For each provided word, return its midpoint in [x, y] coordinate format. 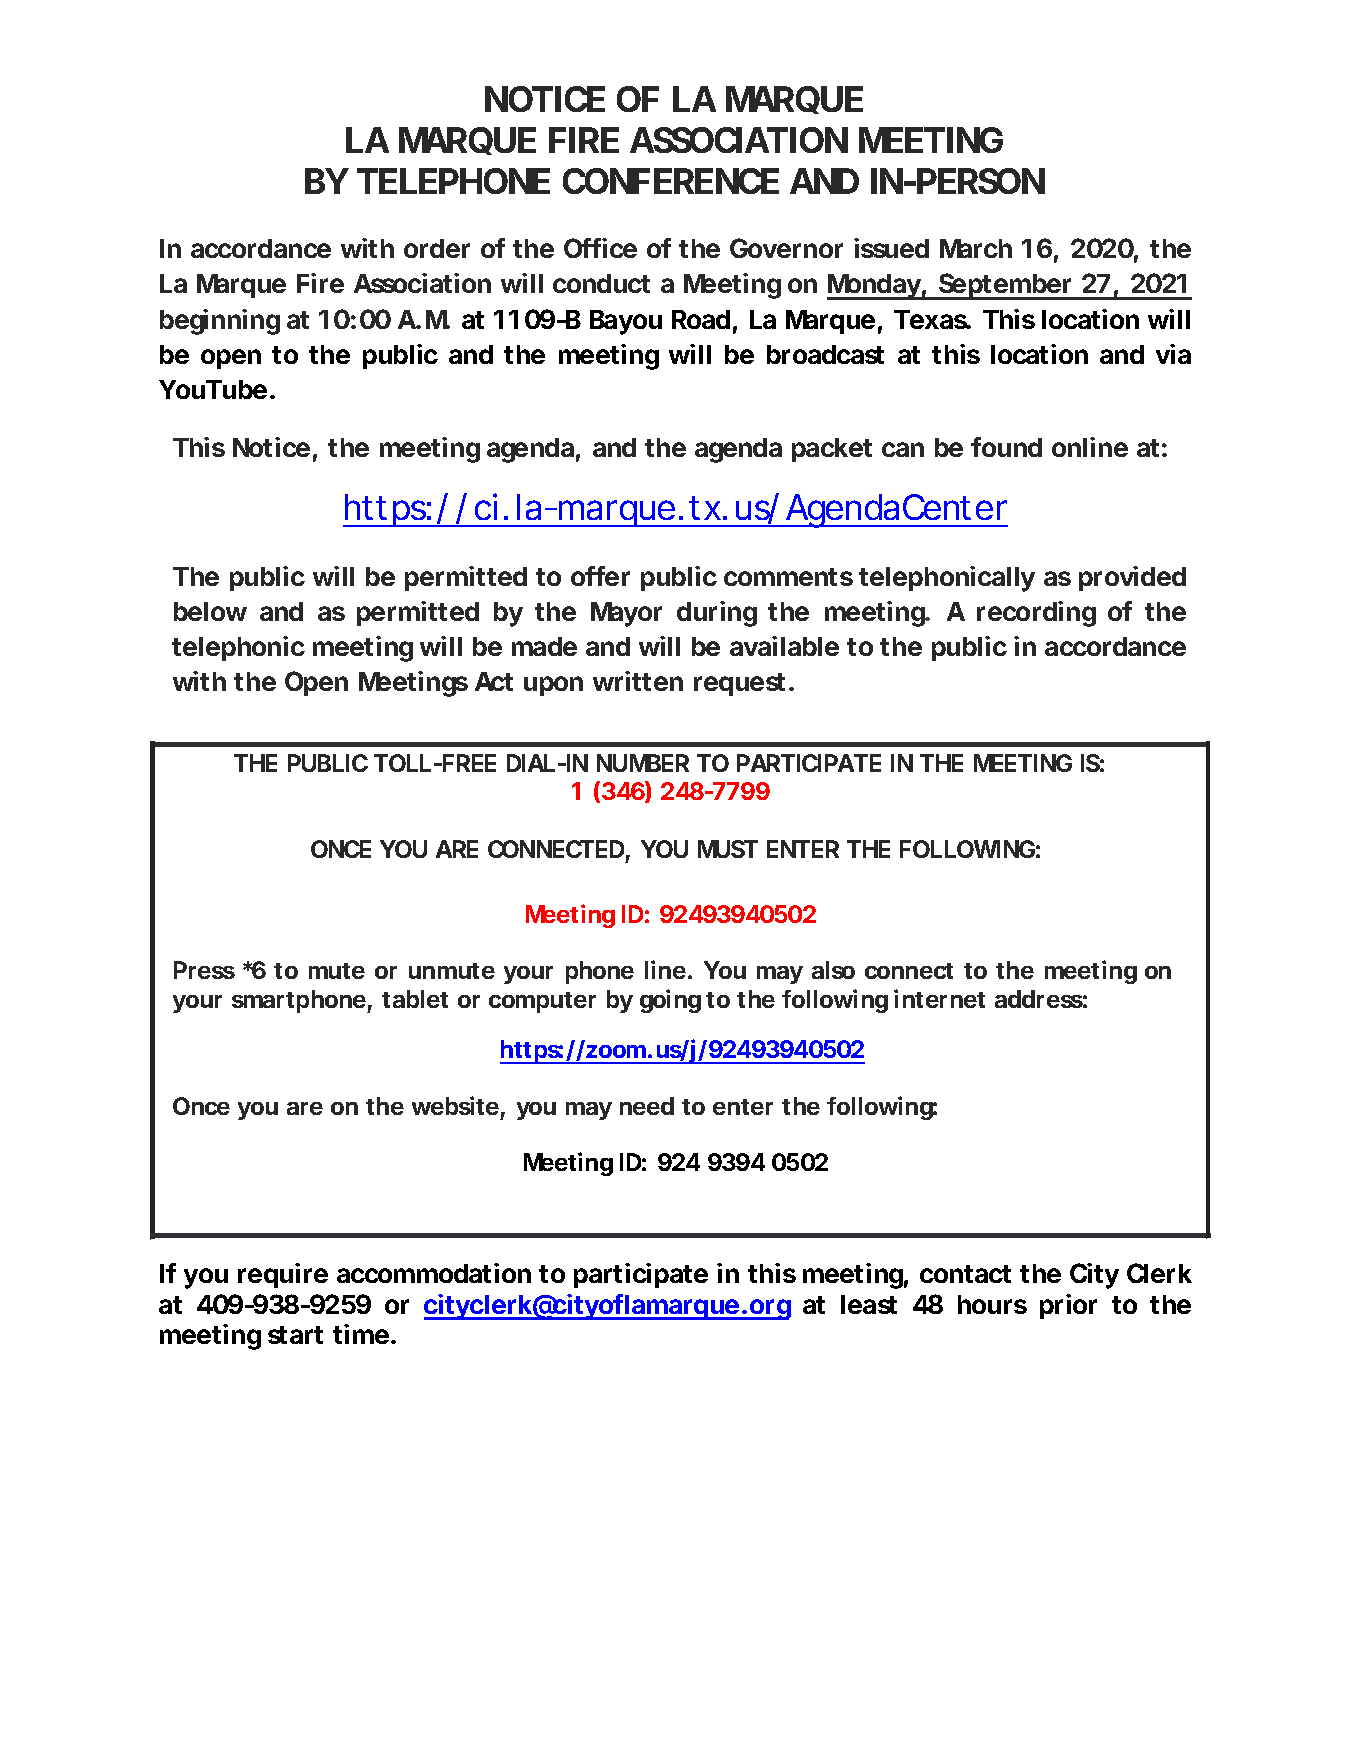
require [283, 1275]
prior [1068, 1306]
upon [553, 686]
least [869, 1304]
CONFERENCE [671, 181]
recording [1036, 614]
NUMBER [643, 763]
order [437, 248]
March [976, 248]
